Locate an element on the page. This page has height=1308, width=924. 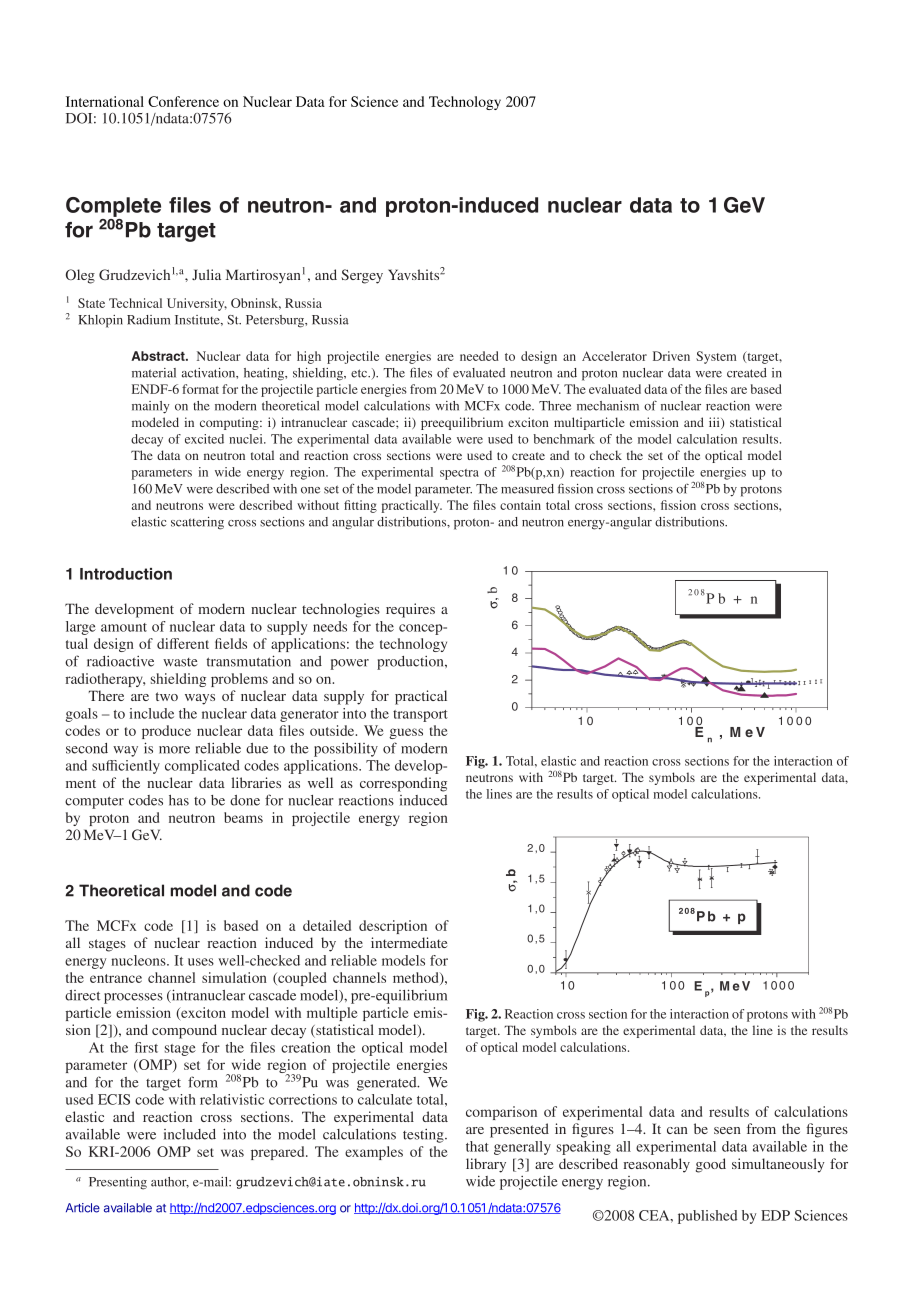
Sergey is located at coordinates (362, 276).
